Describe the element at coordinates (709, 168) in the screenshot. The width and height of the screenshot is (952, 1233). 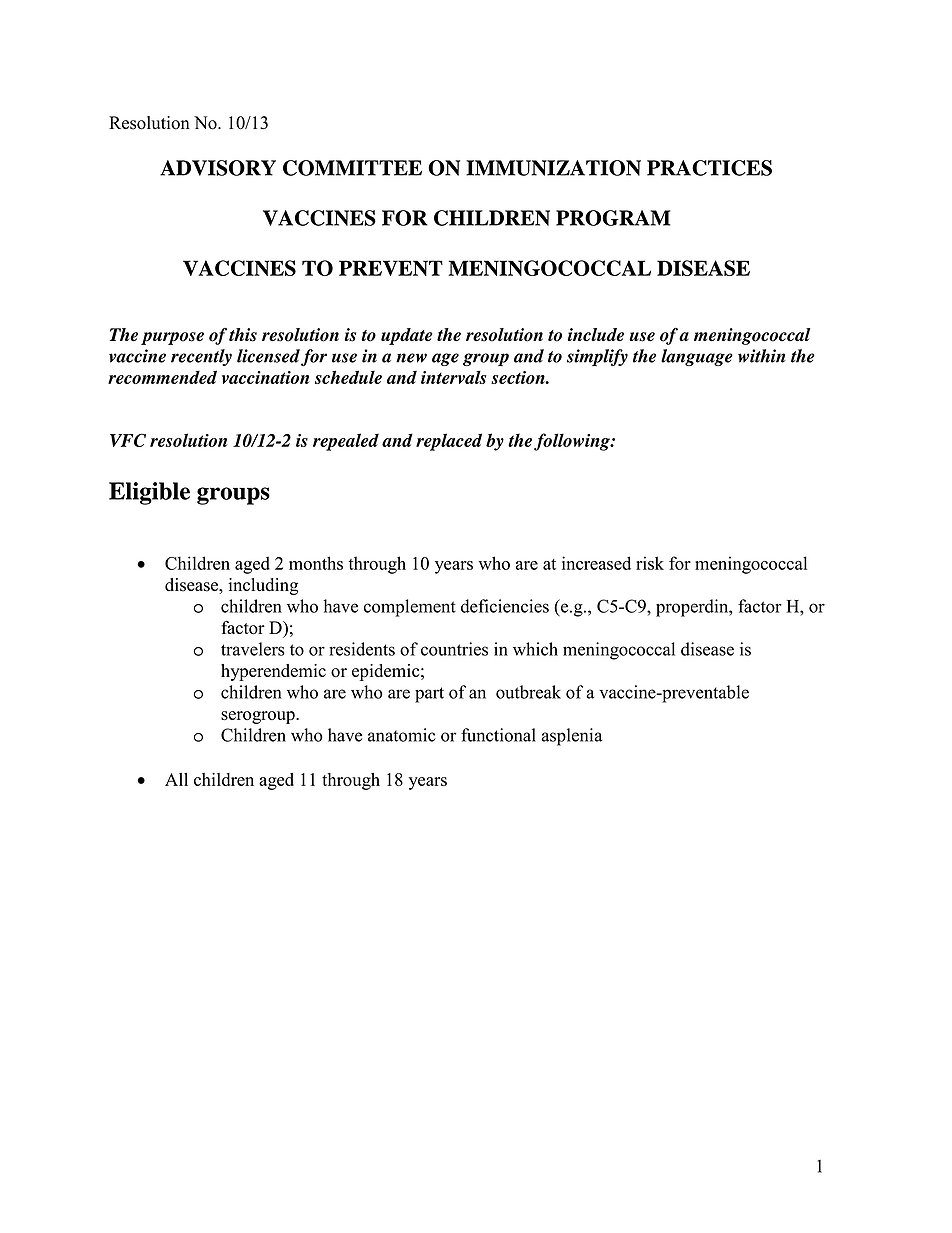
I see `PRACTICES` at that location.
